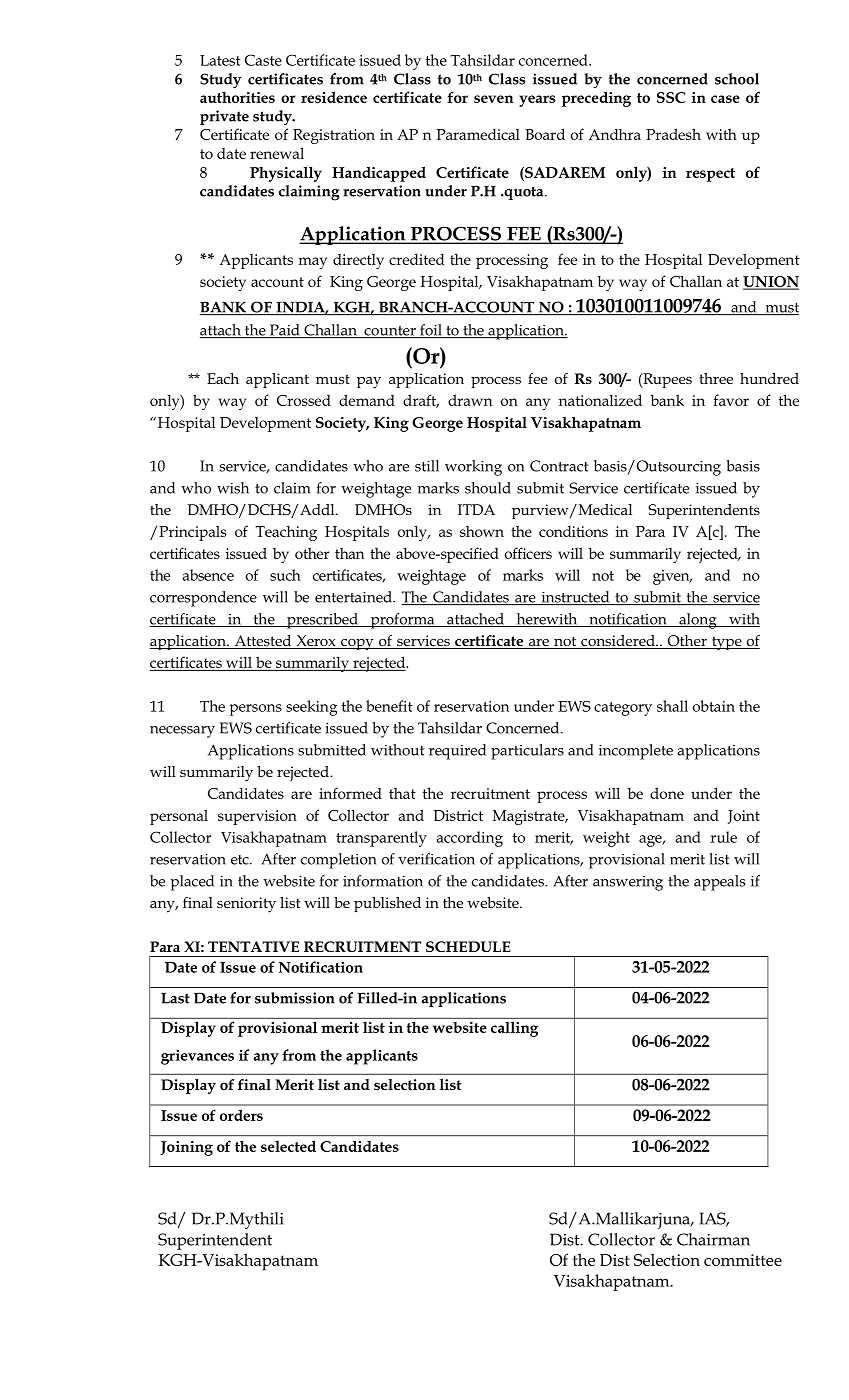 Image resolution: width=849 pixels, height=1400 pixels. I want to click on required, so click(457, 752).
